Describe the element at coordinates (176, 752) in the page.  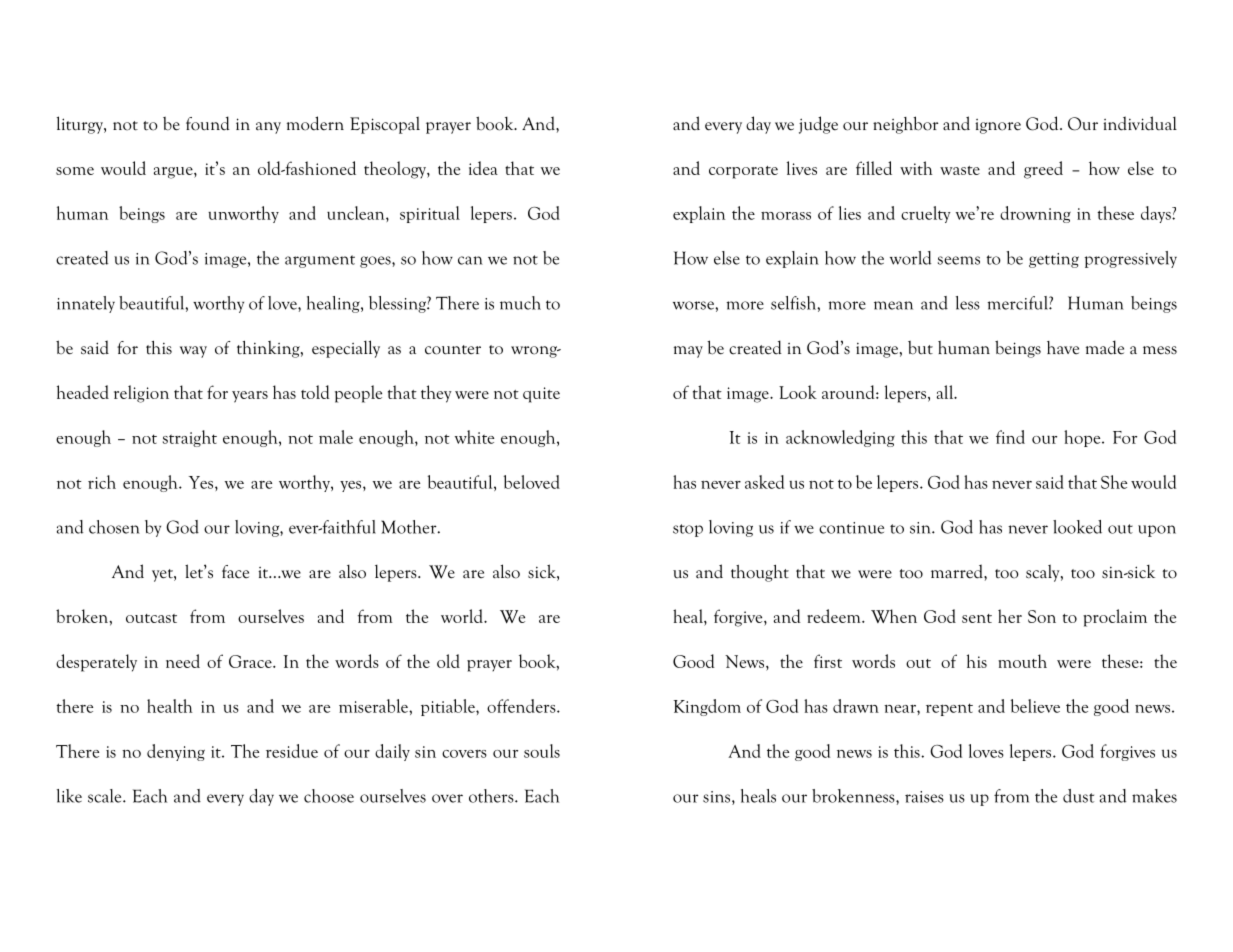
I see `denying` at that location.
